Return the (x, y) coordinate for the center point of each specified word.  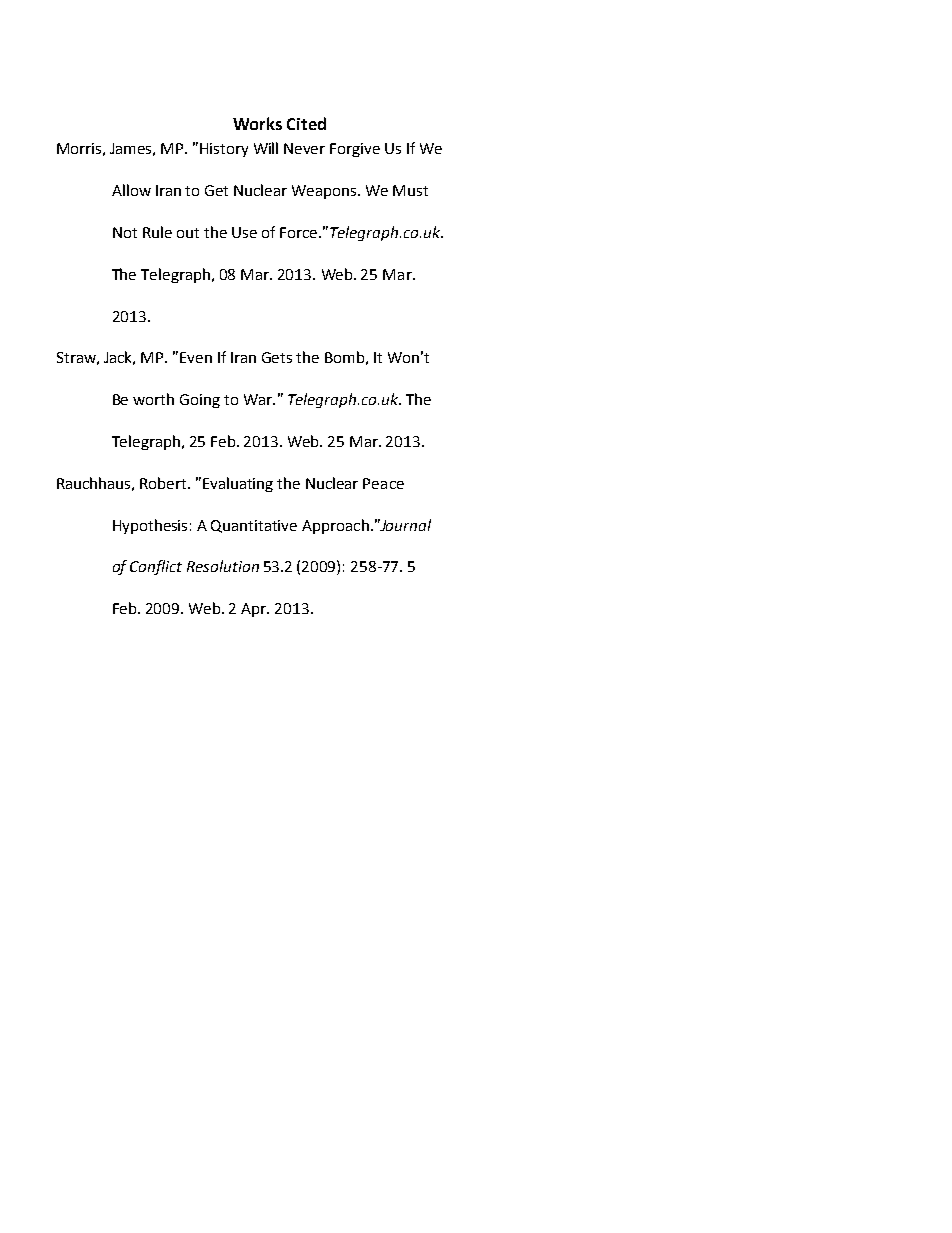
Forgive (355, 150)
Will (266, 148)
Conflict (156, 567)
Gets (277, 357)
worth (153, 399)
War (259, 399)
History (224, 150)
